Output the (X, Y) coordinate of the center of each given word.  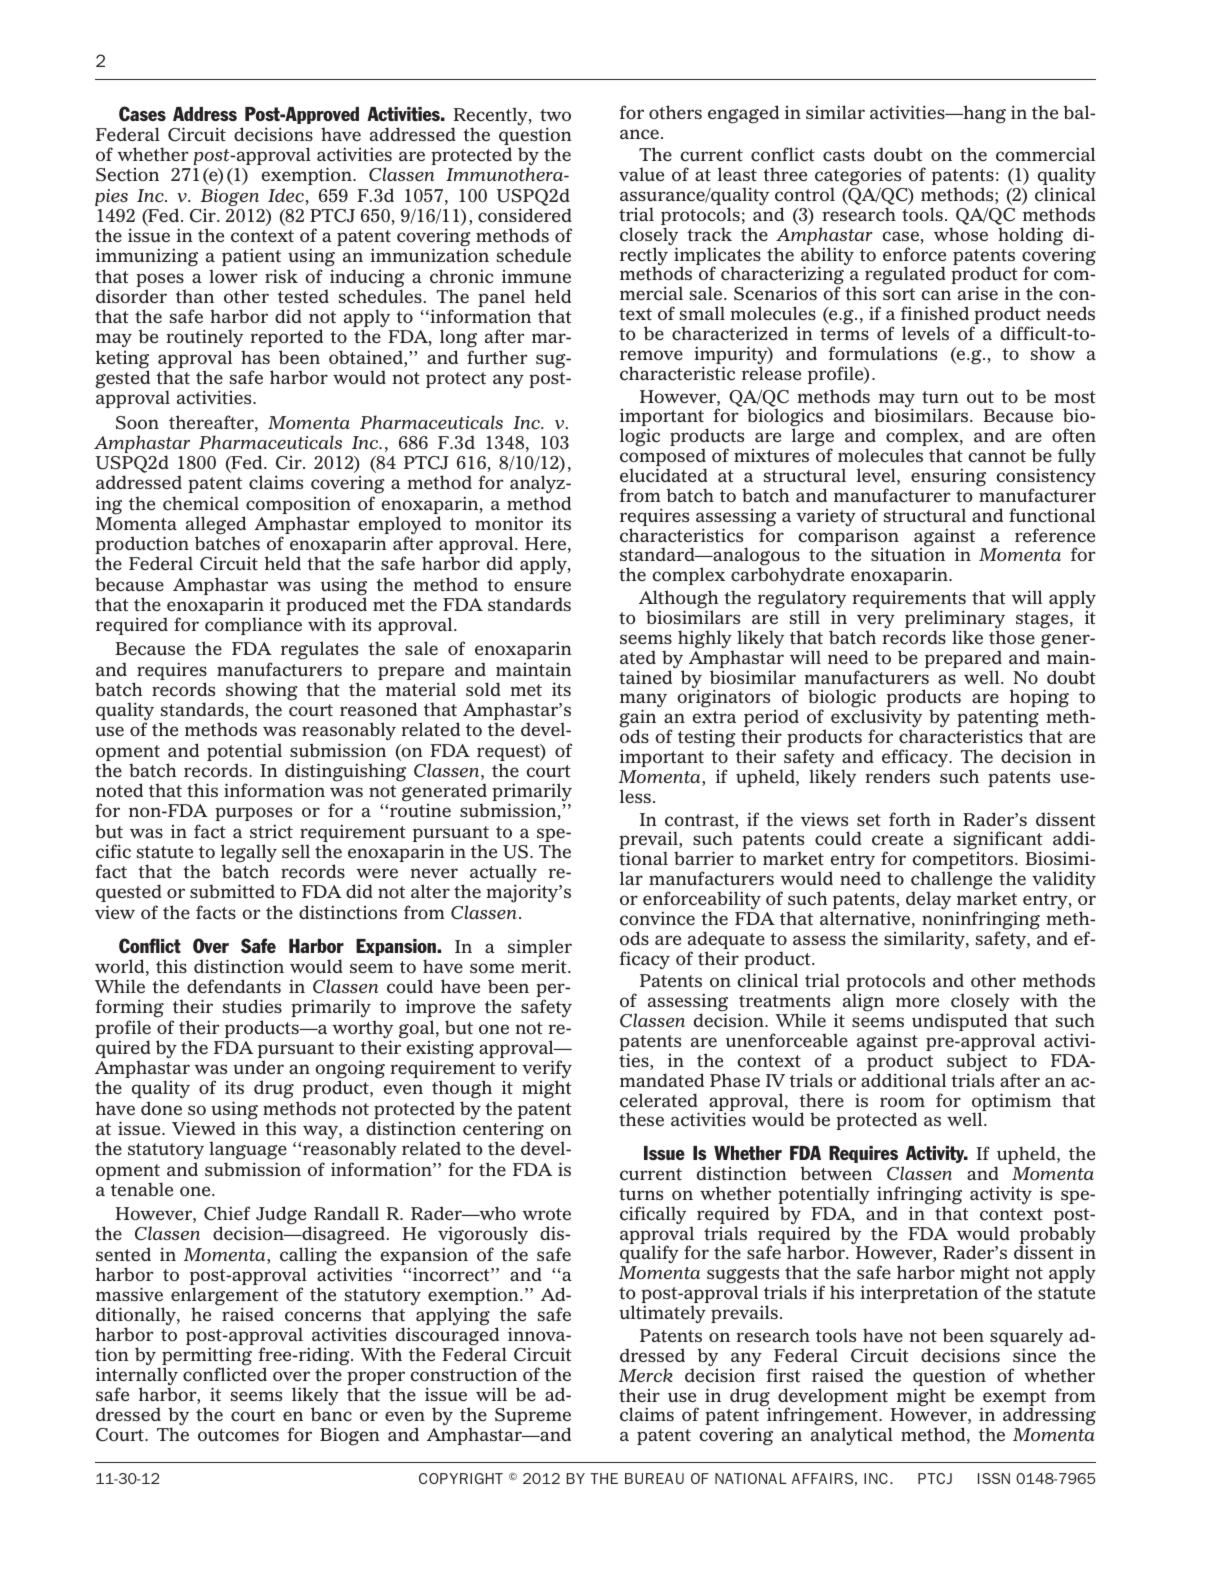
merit (545, 966)
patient (251, 257)
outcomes (238, 1435)
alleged (216, 526)
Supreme (533, 1418)
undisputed (959, 1022)
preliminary (955, 620)
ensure (542, 586)
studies (252, 1006)
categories (858, 178)
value (641, 174)
